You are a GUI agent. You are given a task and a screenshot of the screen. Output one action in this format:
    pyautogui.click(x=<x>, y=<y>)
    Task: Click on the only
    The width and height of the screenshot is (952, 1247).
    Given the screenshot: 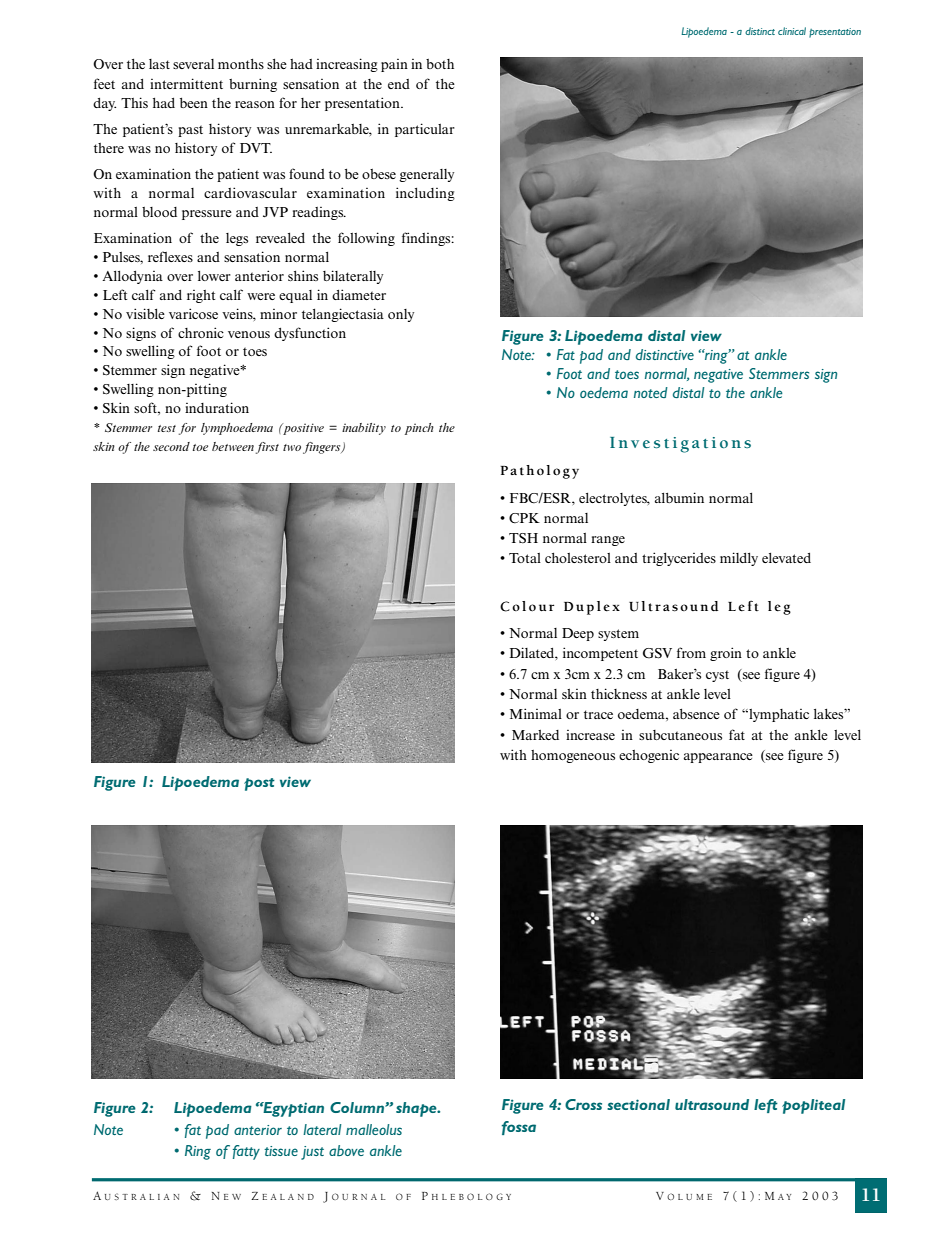 What is the action you would take?
    pyautogui.click(x=401, y=315)
